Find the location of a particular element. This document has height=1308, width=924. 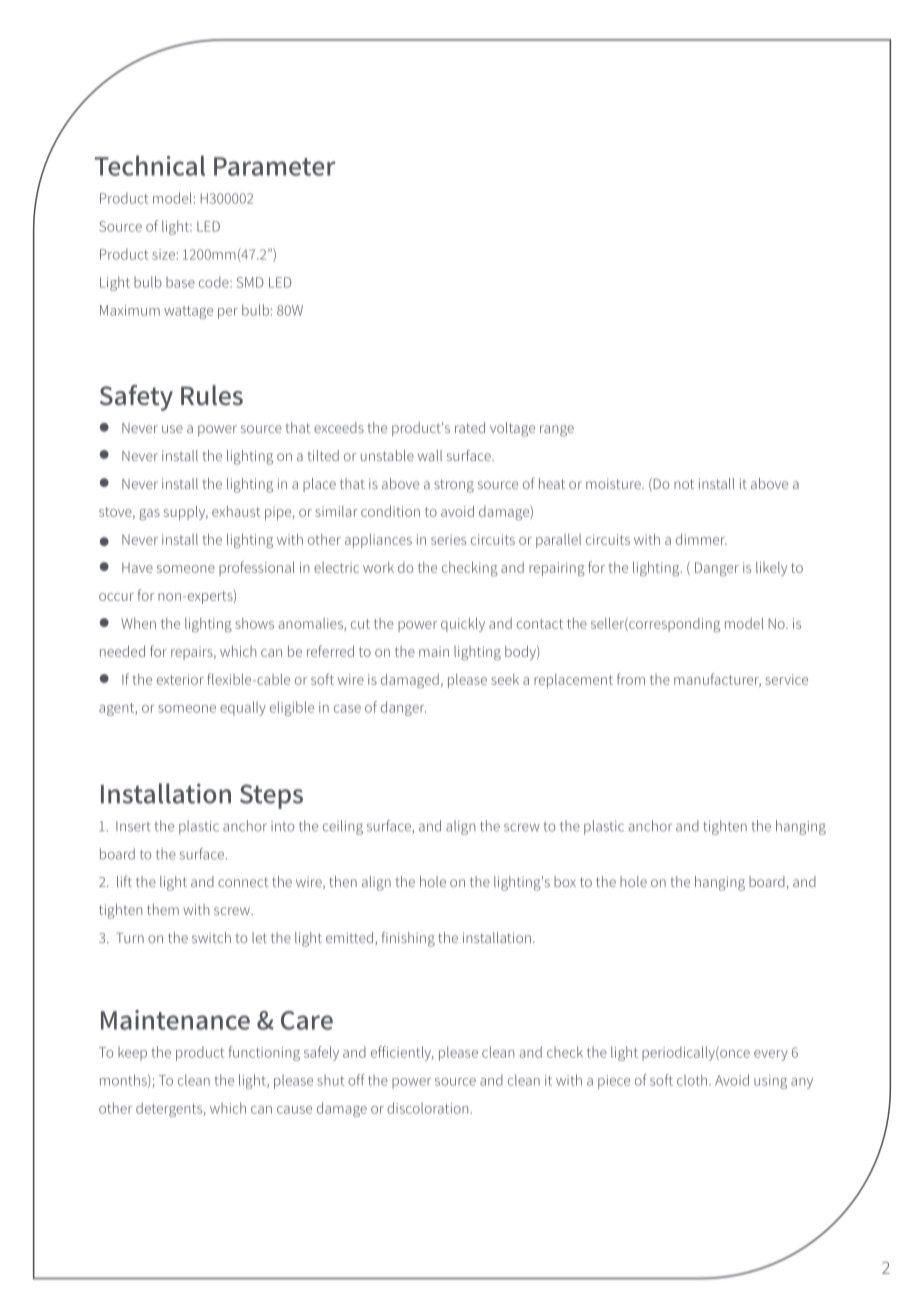

Steps is located at coordinates (271, 796).
